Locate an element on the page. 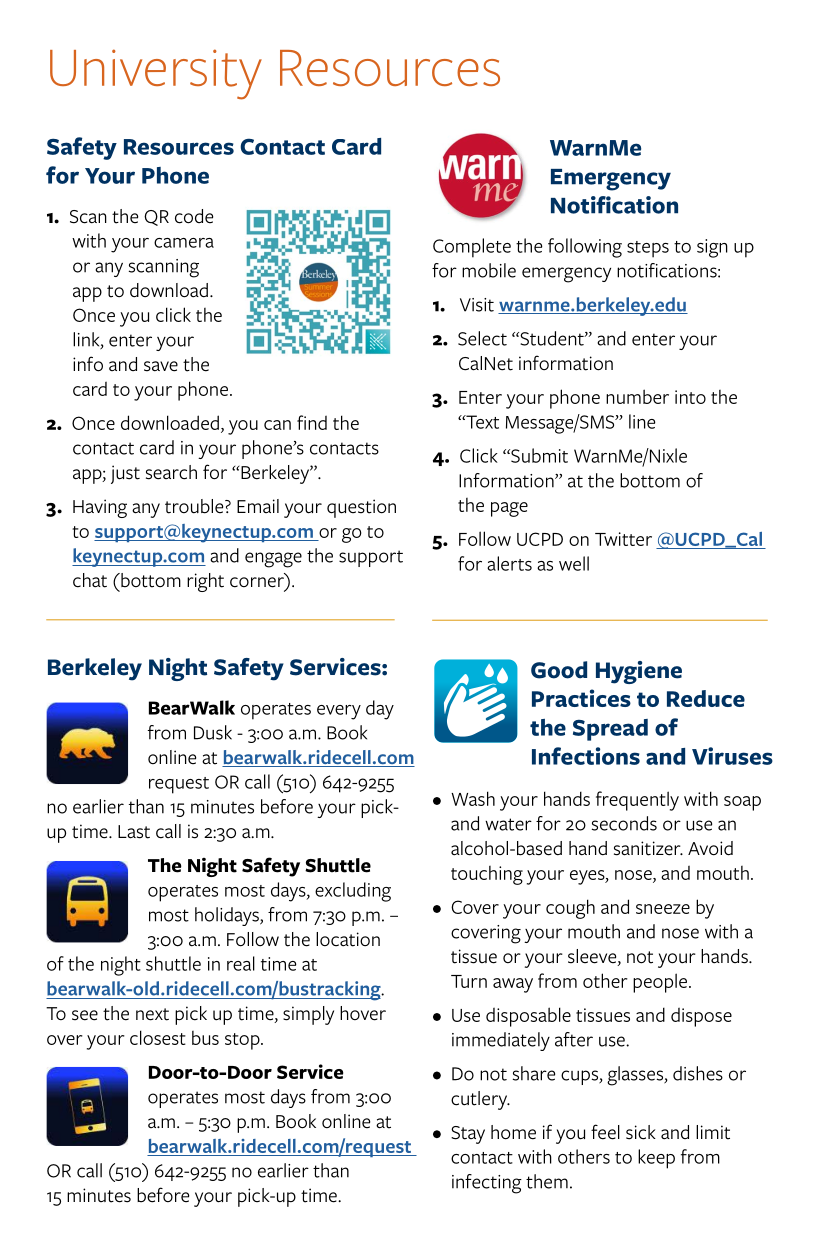 The height and width of the image is (1259, 814). question is located at coordinates (361, 508).
